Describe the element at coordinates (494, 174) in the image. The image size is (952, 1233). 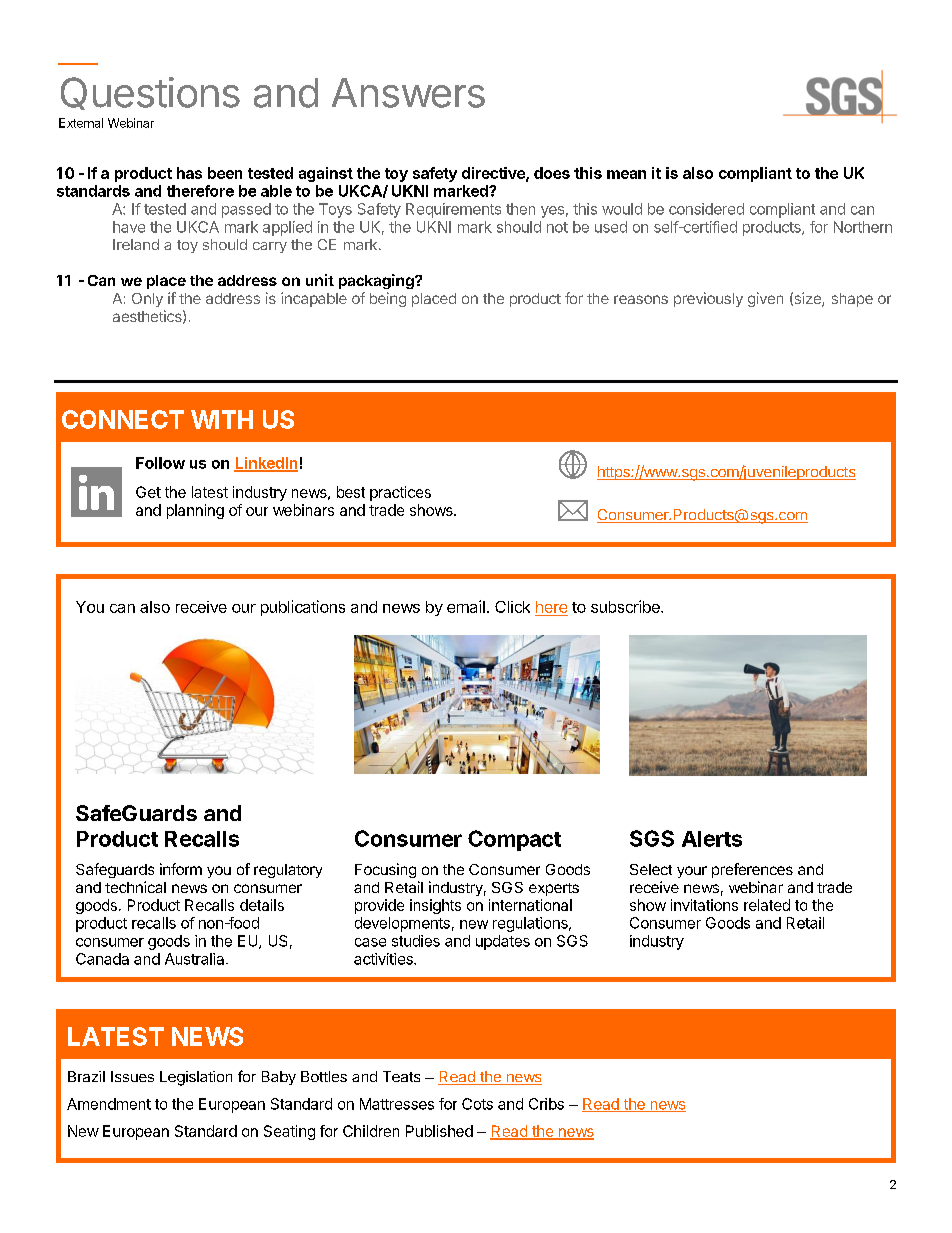
I see `directive` at that location.
